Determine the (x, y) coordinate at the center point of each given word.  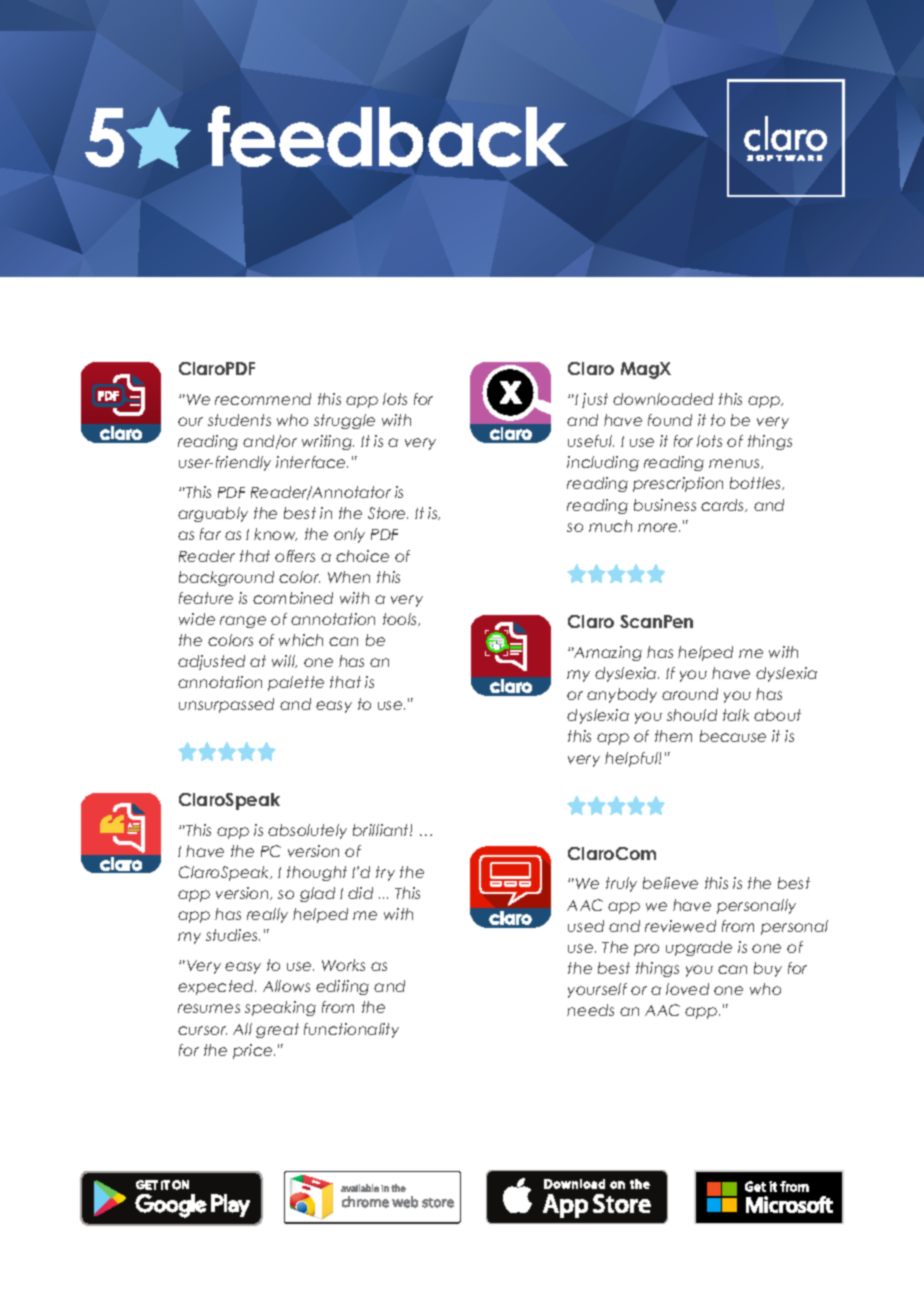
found (670, 420)
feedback (388, 136)
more (659, 527)
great (277, 1030)
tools (401, 619)
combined (293, 598)
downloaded (663, 399)
